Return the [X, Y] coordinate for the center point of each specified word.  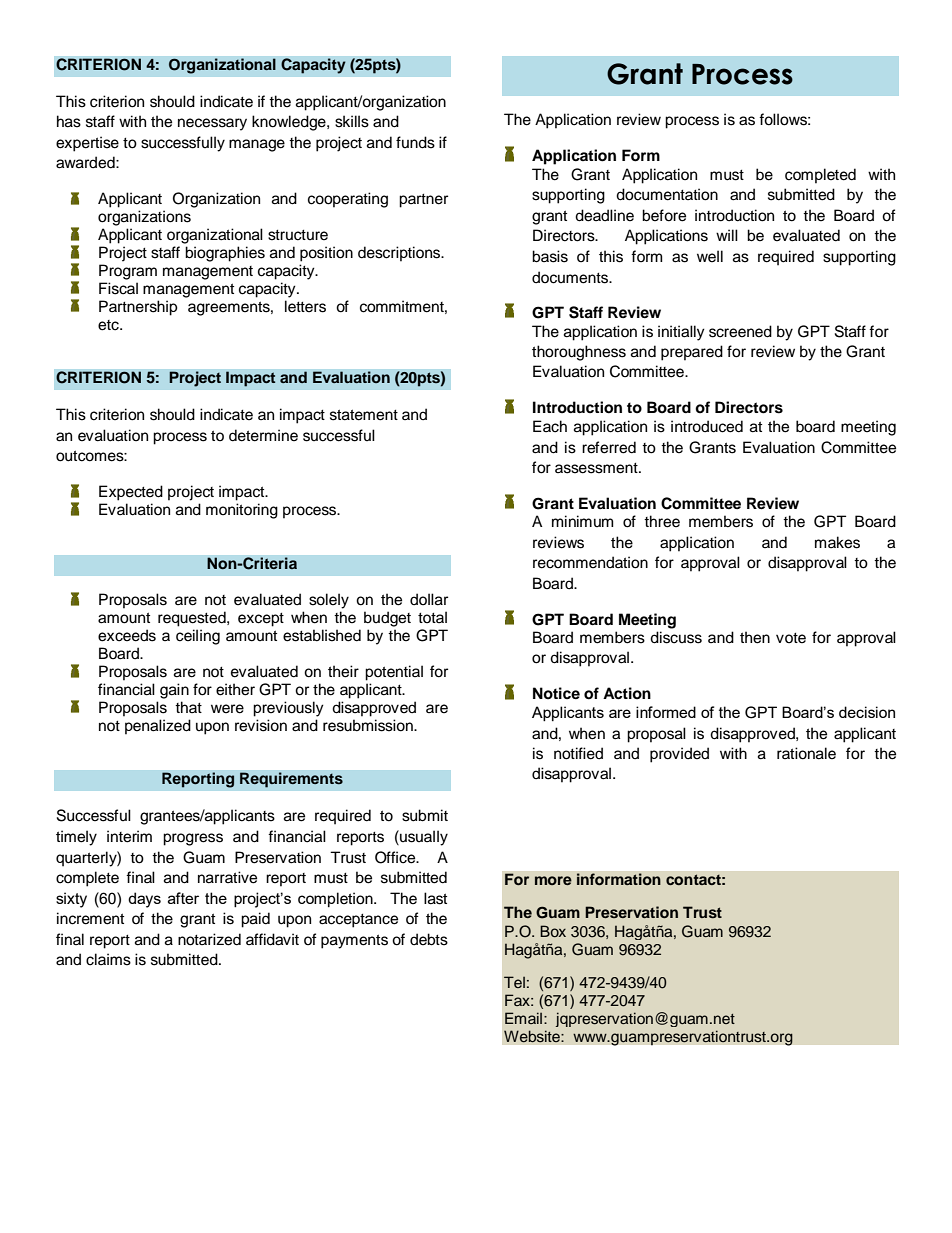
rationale [806, 753]
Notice [556, 693]
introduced [707, 426]
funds [415, 142]
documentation [667, 194]
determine [263, 435]
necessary [212, 124]
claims [108, 959]
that [188, 707]
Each [550, 426]
